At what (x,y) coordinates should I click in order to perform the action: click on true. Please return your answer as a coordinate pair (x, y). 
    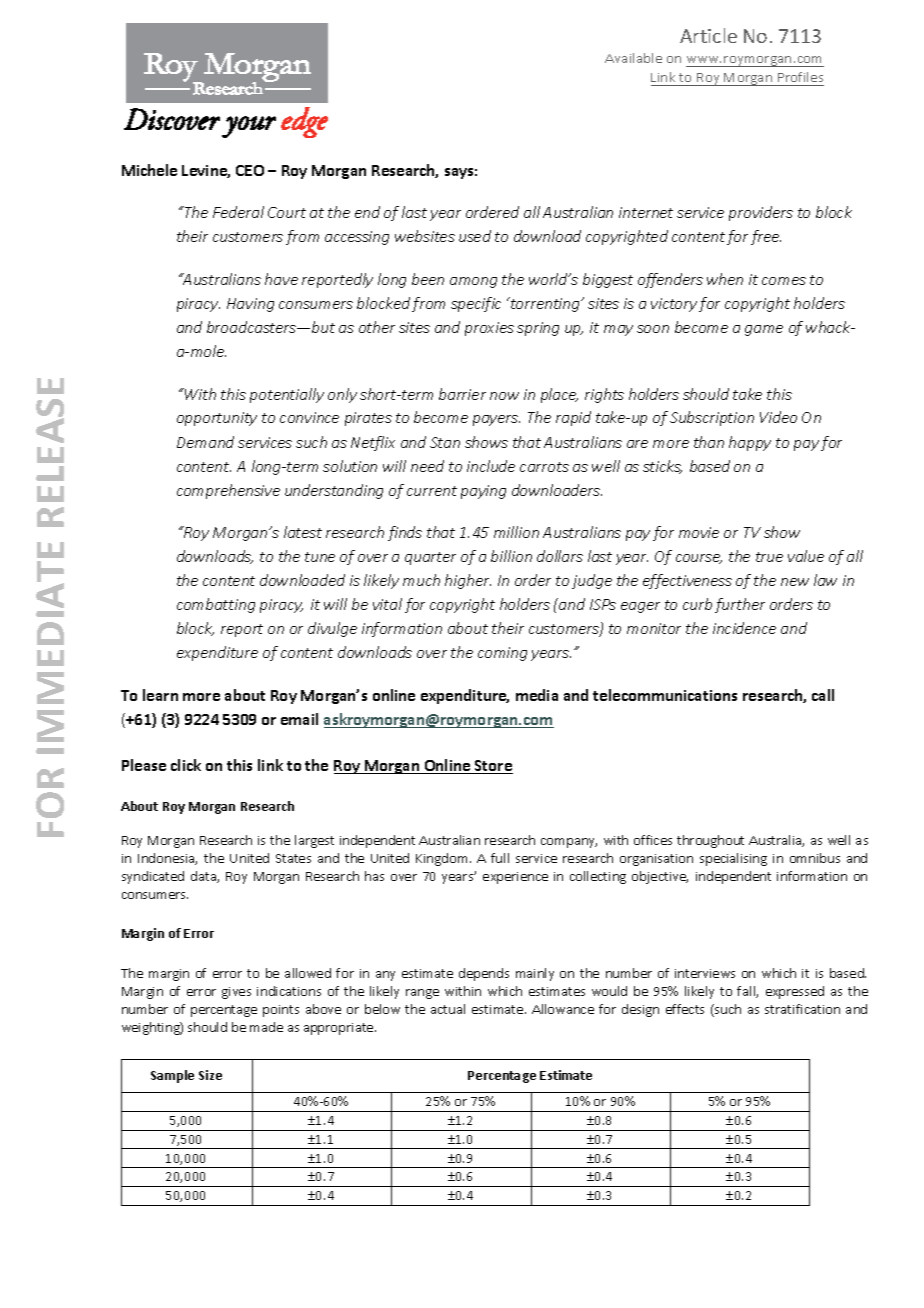
    Looking at the image, I should click on (769, 557).
